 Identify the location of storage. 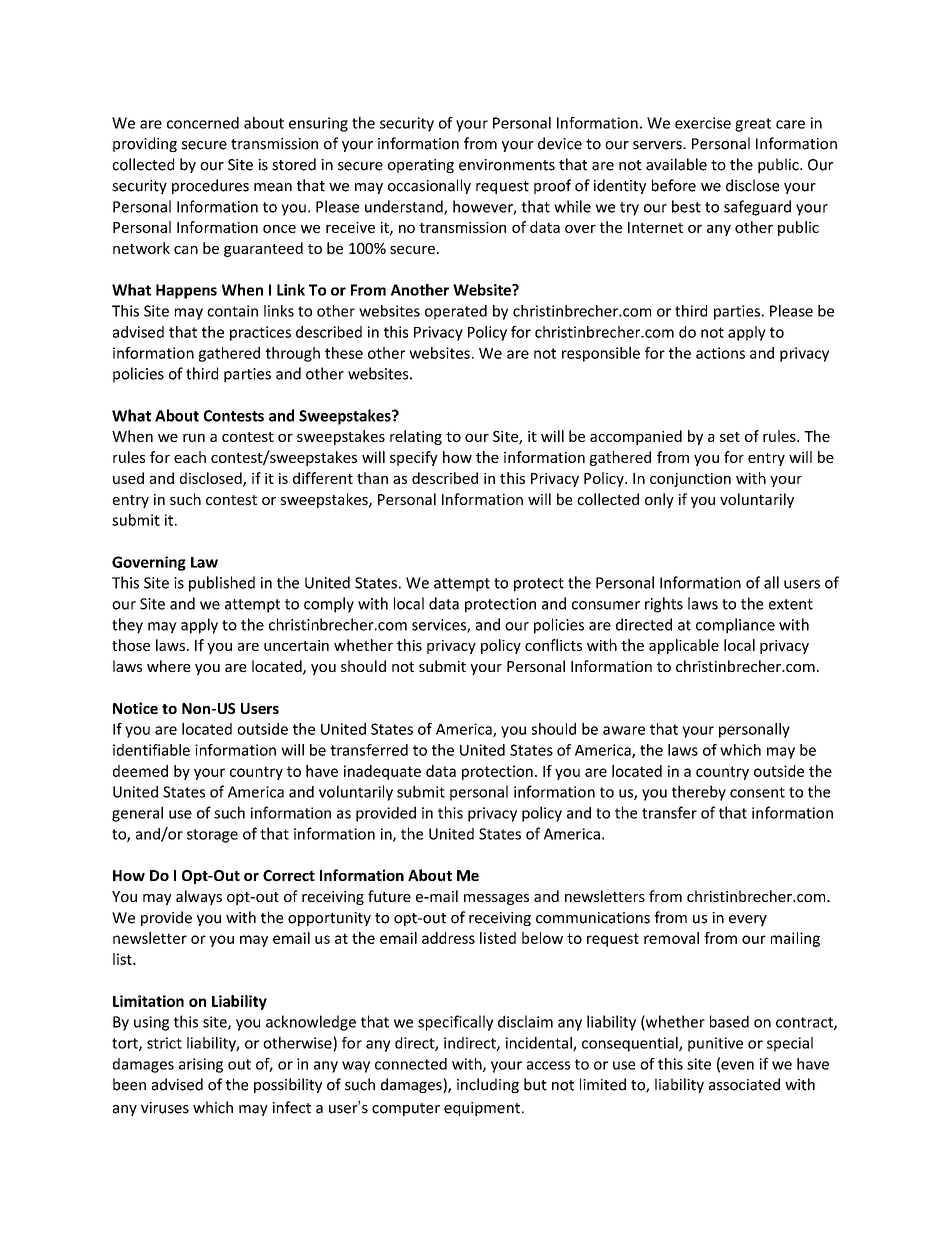
(212, 836).
